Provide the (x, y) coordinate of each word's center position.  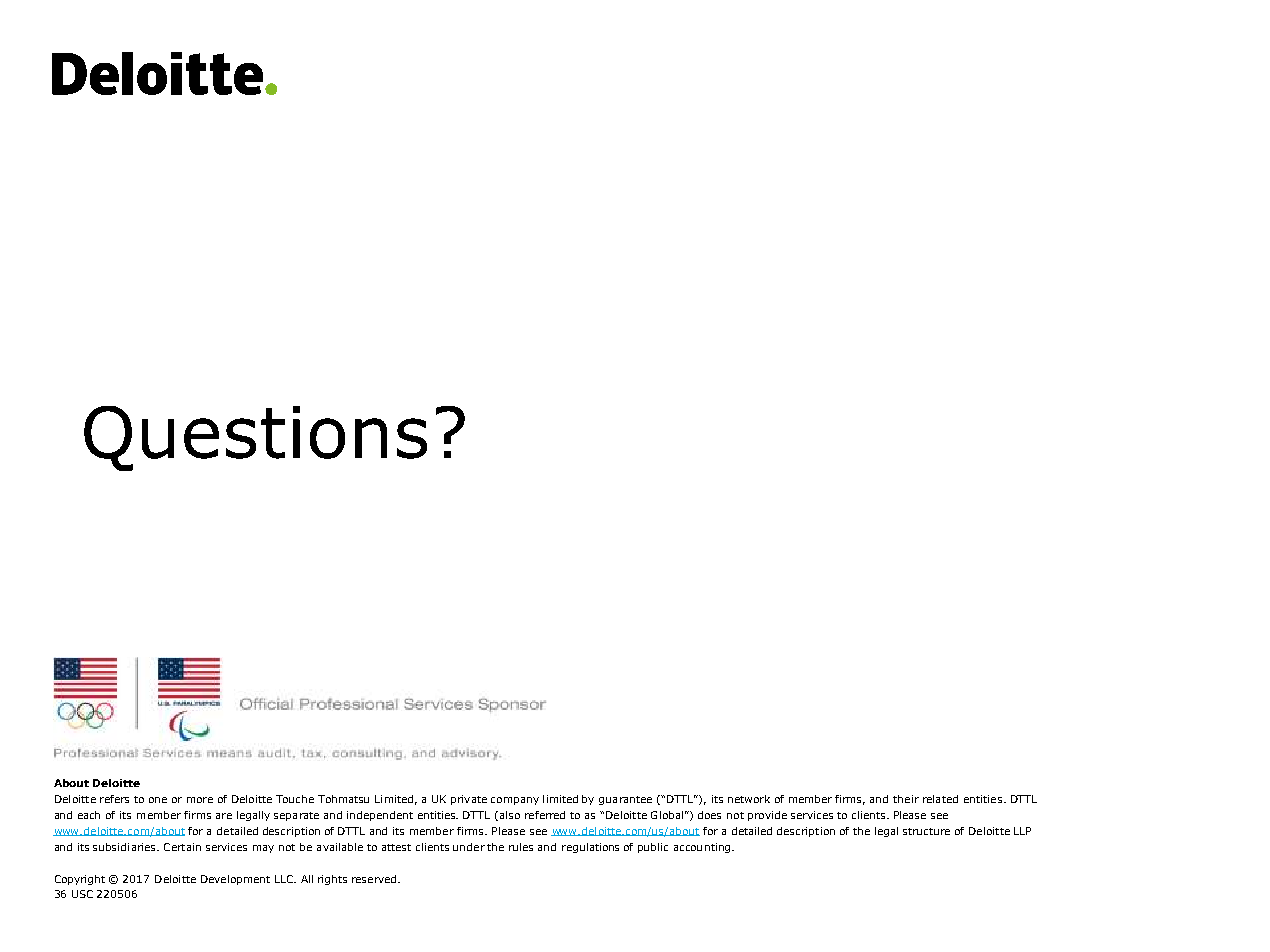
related (940, 799)
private (469, 800)
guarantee (625, 800)
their (906, 799)
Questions (255, 438)
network (749, 799)
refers (114, 799)
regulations (590, 848)
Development (235, 880)
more (200, 800)
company (515, 801)
